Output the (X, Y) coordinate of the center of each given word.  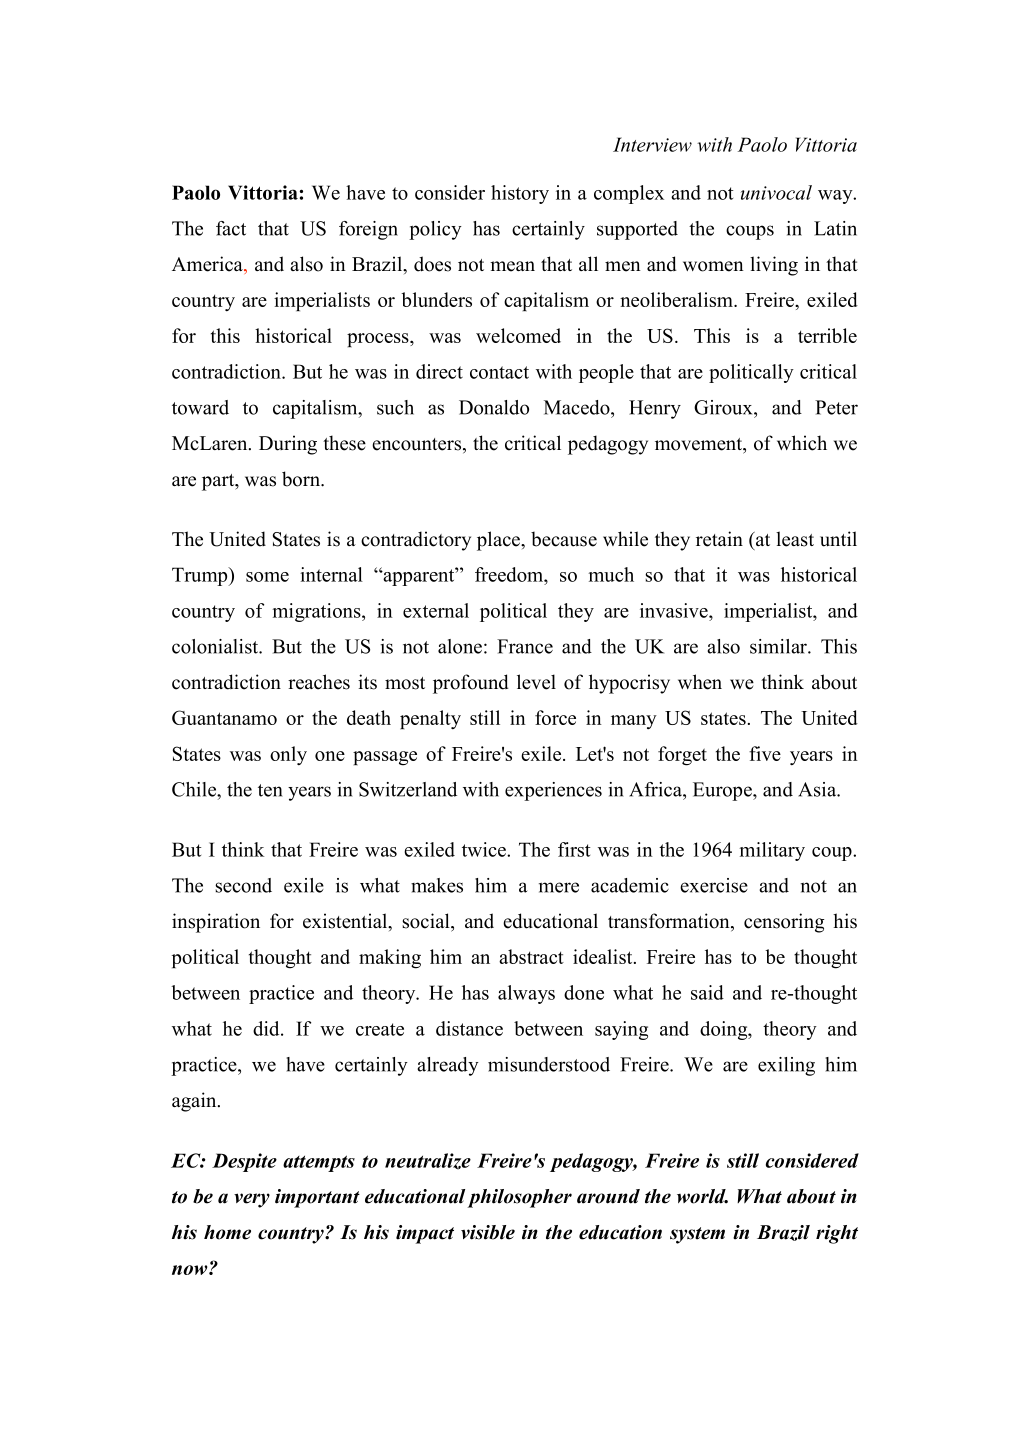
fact (231, 228)
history (520, 194)
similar (779, 646)
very (252, 1200)
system (697, 1235)
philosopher (519, 1198)
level (536, 682)
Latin (835, 228)
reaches (319, 682)
